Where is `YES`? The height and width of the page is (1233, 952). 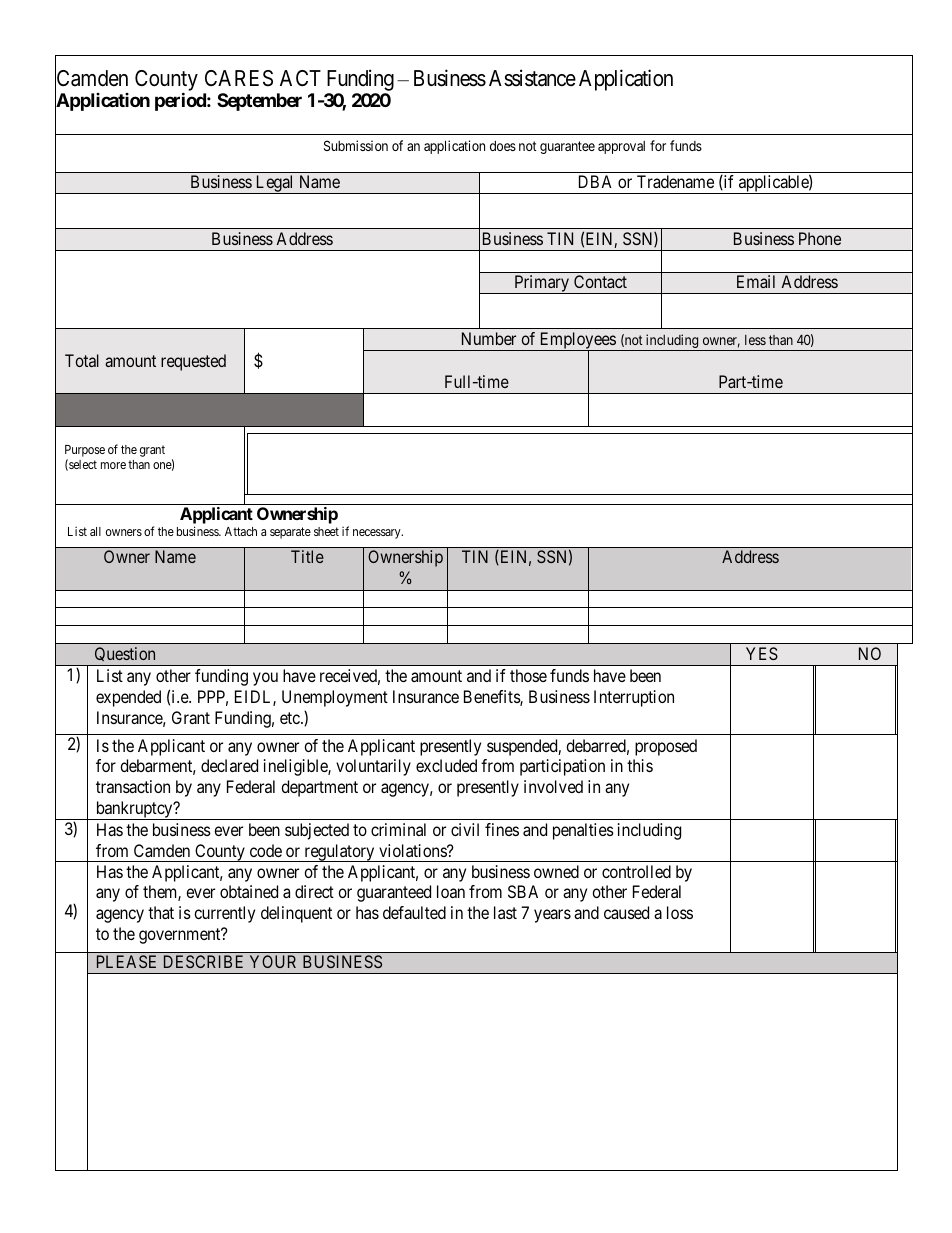
YES is located at coordinates (762, 653).
